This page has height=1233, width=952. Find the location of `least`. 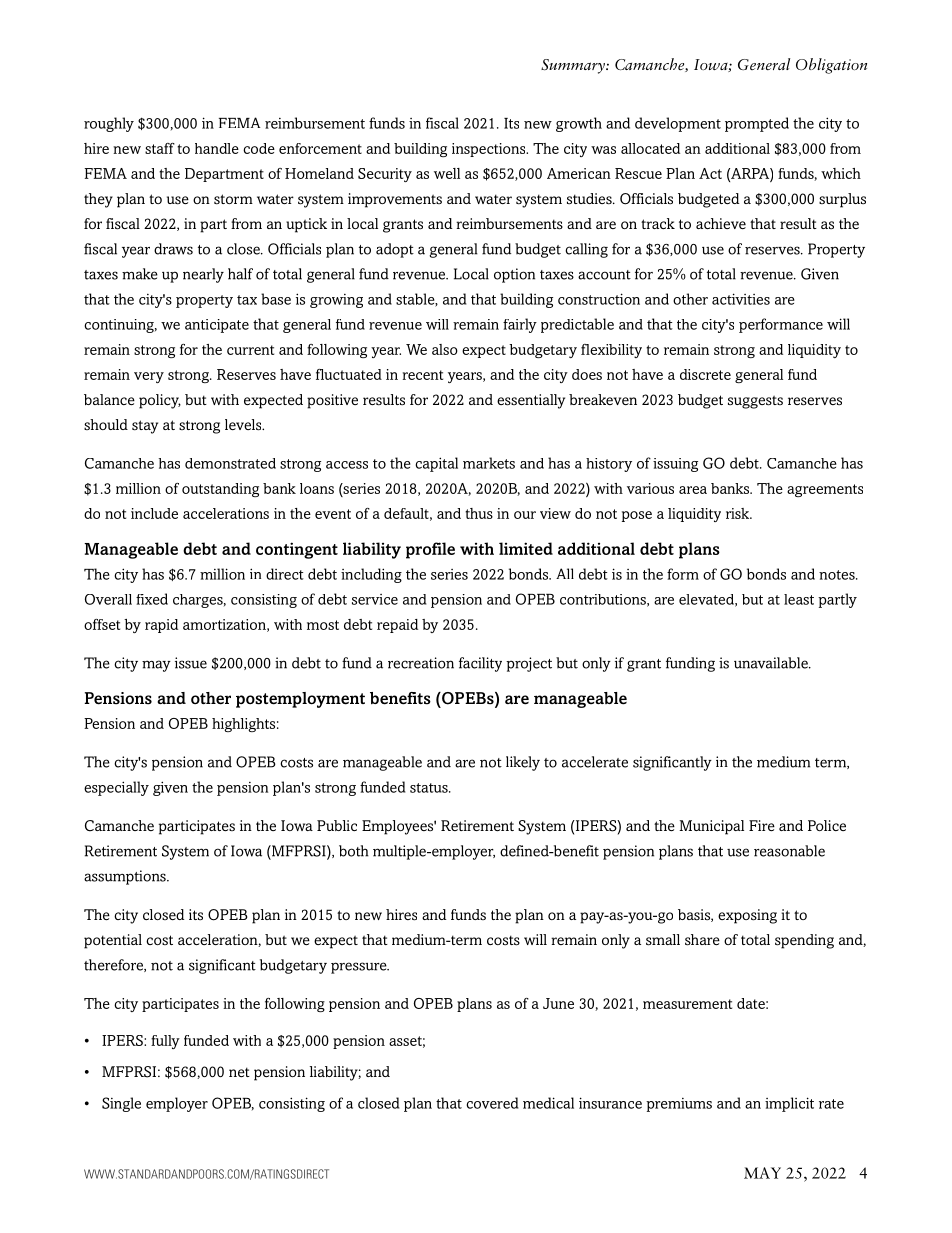

least is located at coordinates (799, 599).
